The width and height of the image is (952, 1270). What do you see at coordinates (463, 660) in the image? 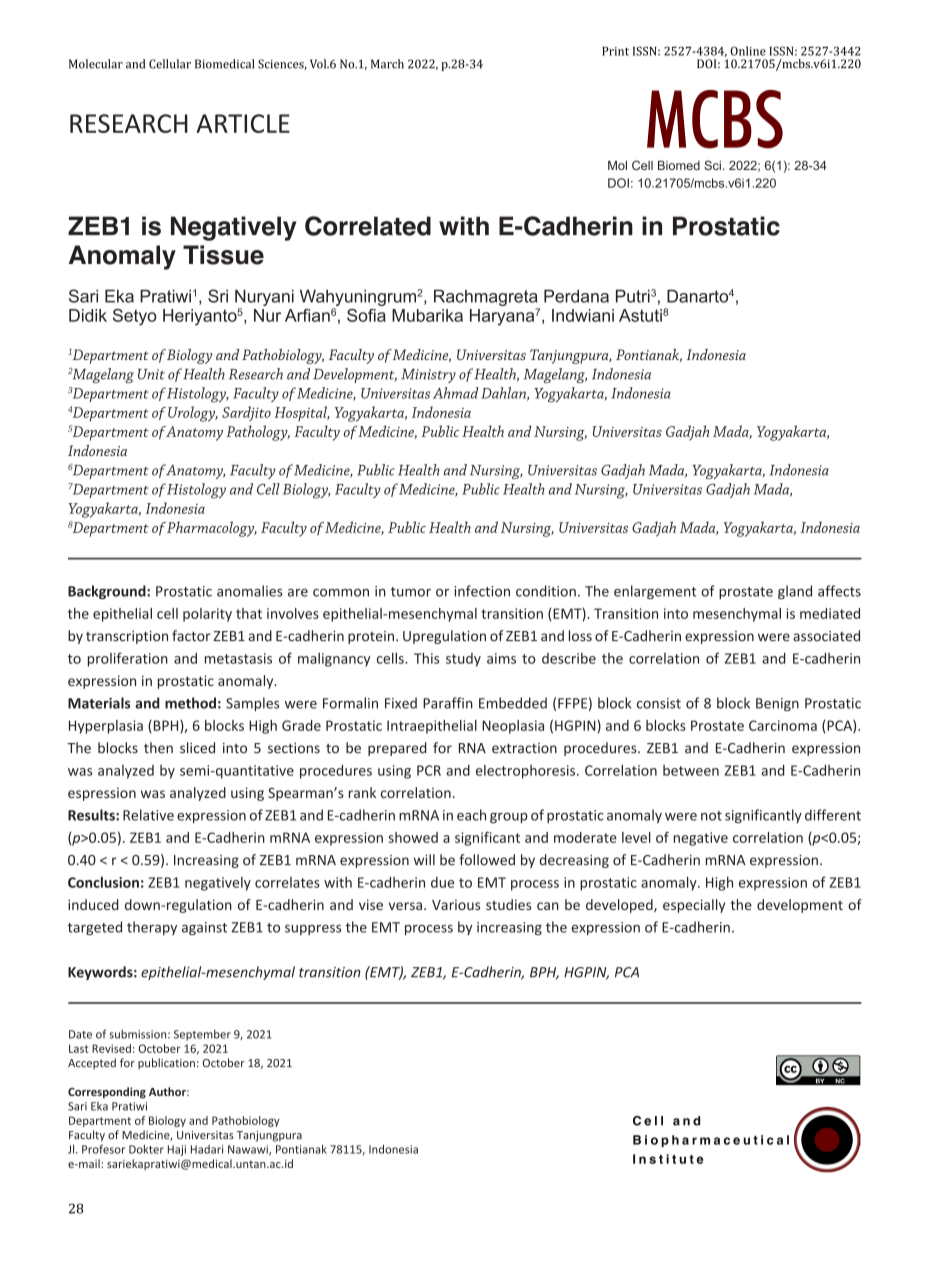
I see `study` at bounding box center [463, 660].
